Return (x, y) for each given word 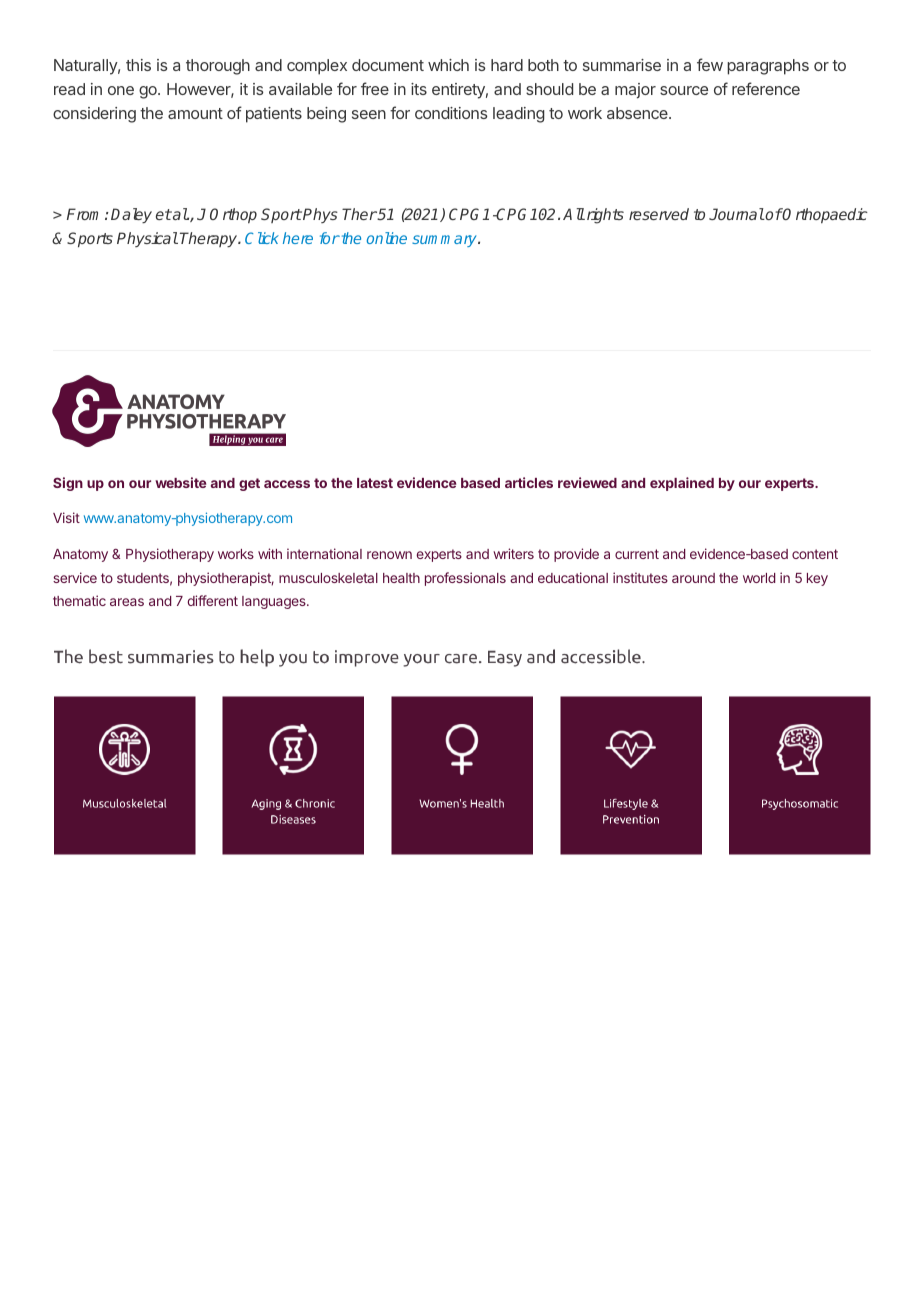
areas (127, 602)
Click (262, 238)
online (387, 238)
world (759, 578)
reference (766, 88)
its (419, 89)
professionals (465, 579)
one (121, 90)
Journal (736, 214)
